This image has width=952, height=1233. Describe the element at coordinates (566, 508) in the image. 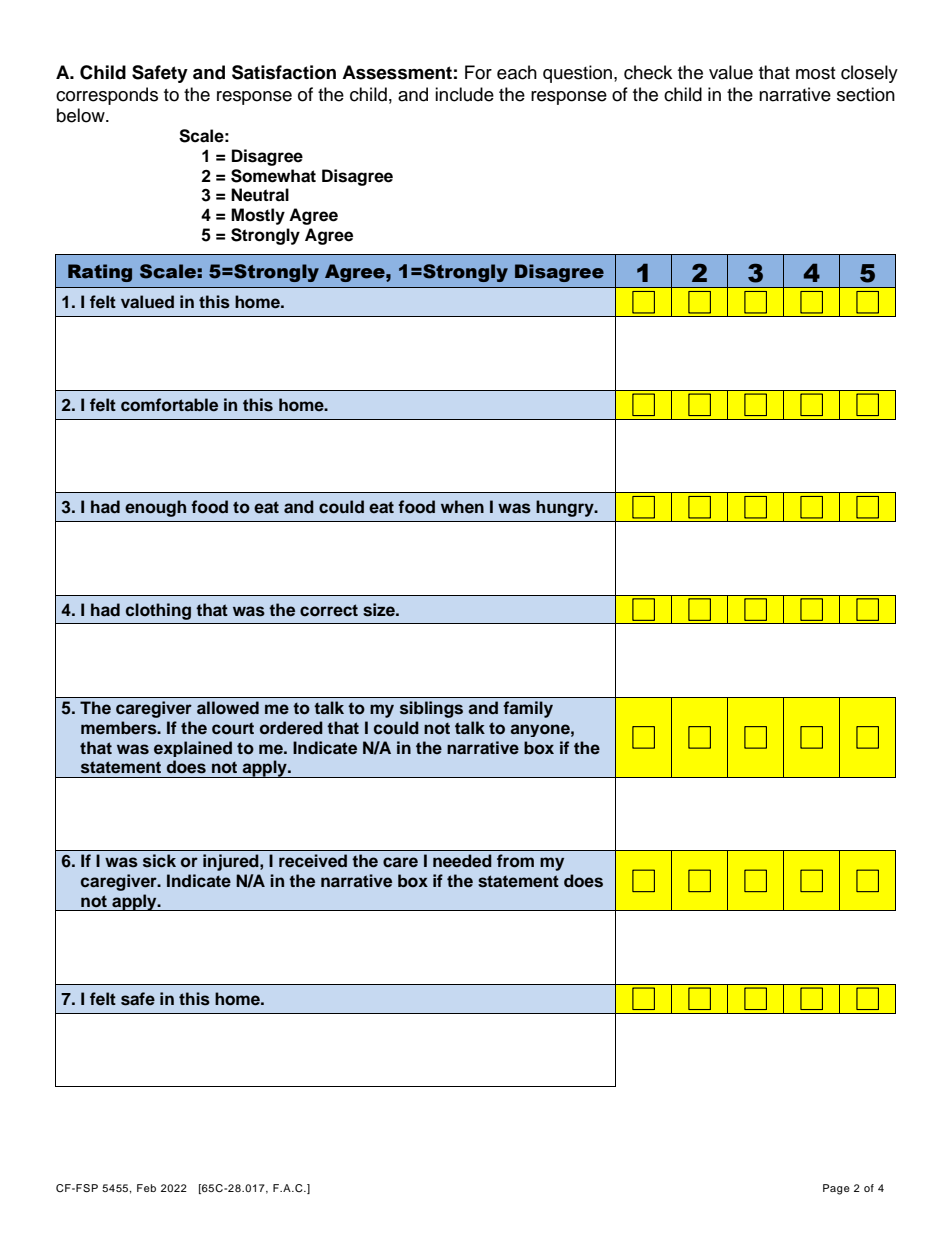

I see `hungry` at that location.
